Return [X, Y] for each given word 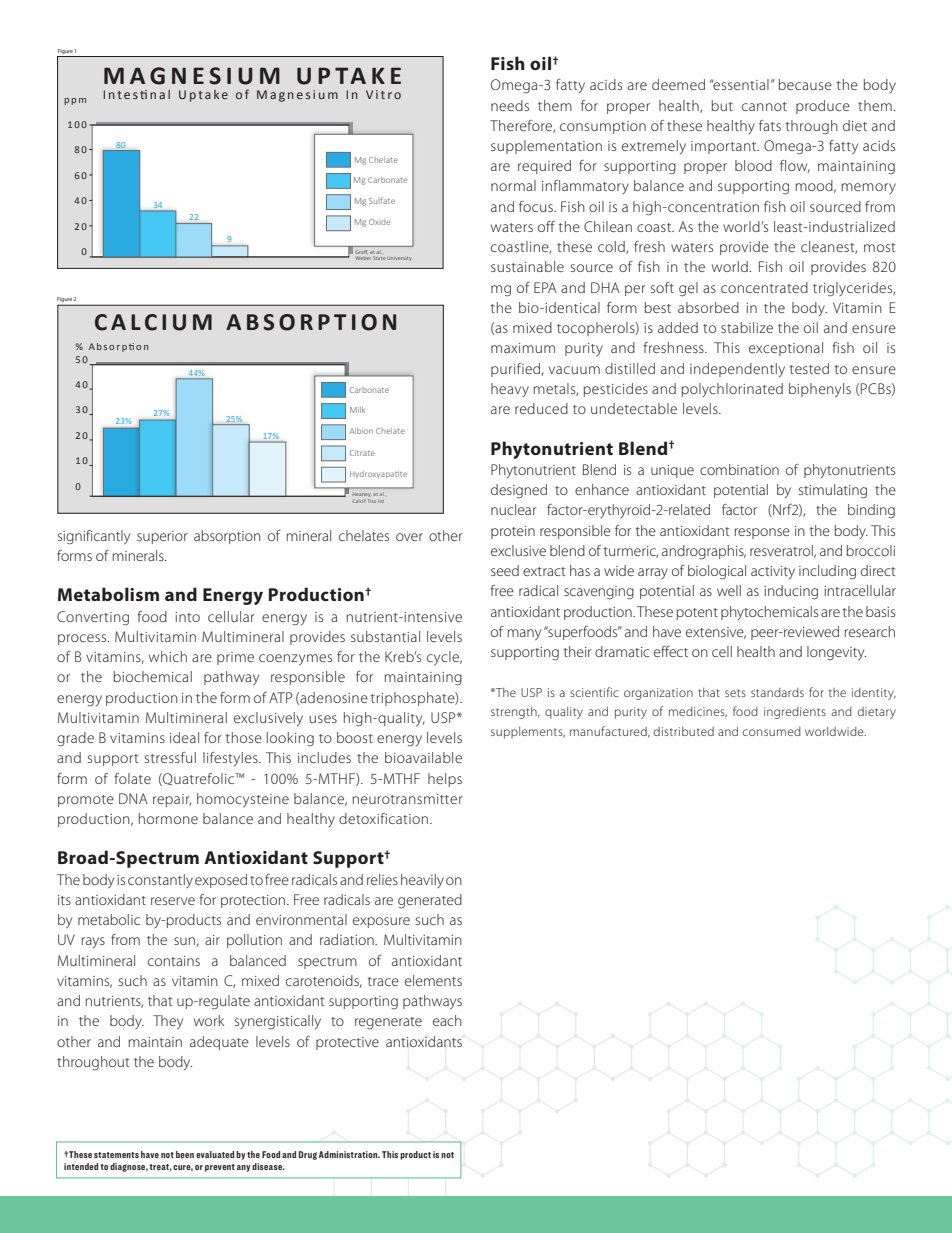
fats [770, 125]
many [524, 634]
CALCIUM [153, 322]
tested [809, 368]
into [187, 617]
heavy [510, 390]
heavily [422, 881]
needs [510, 105]
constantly [160, 881]
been [185, 1154]
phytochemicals [769, 613]
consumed [772, 731]
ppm [75, 101]
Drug [308, 1155]
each [447, 1020]
